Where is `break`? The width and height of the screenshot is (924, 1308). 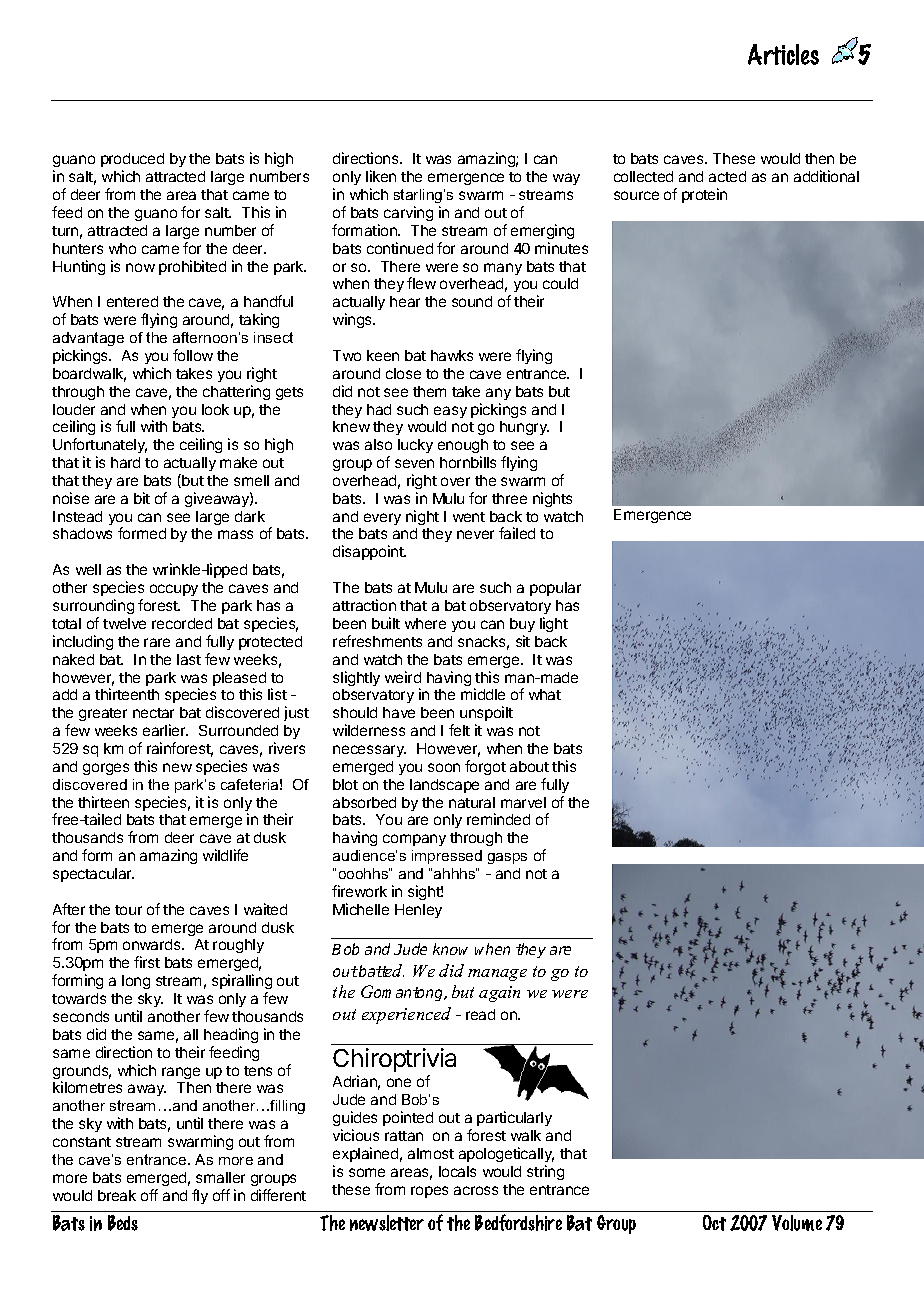
break is located at coordinates (117, 1195).
